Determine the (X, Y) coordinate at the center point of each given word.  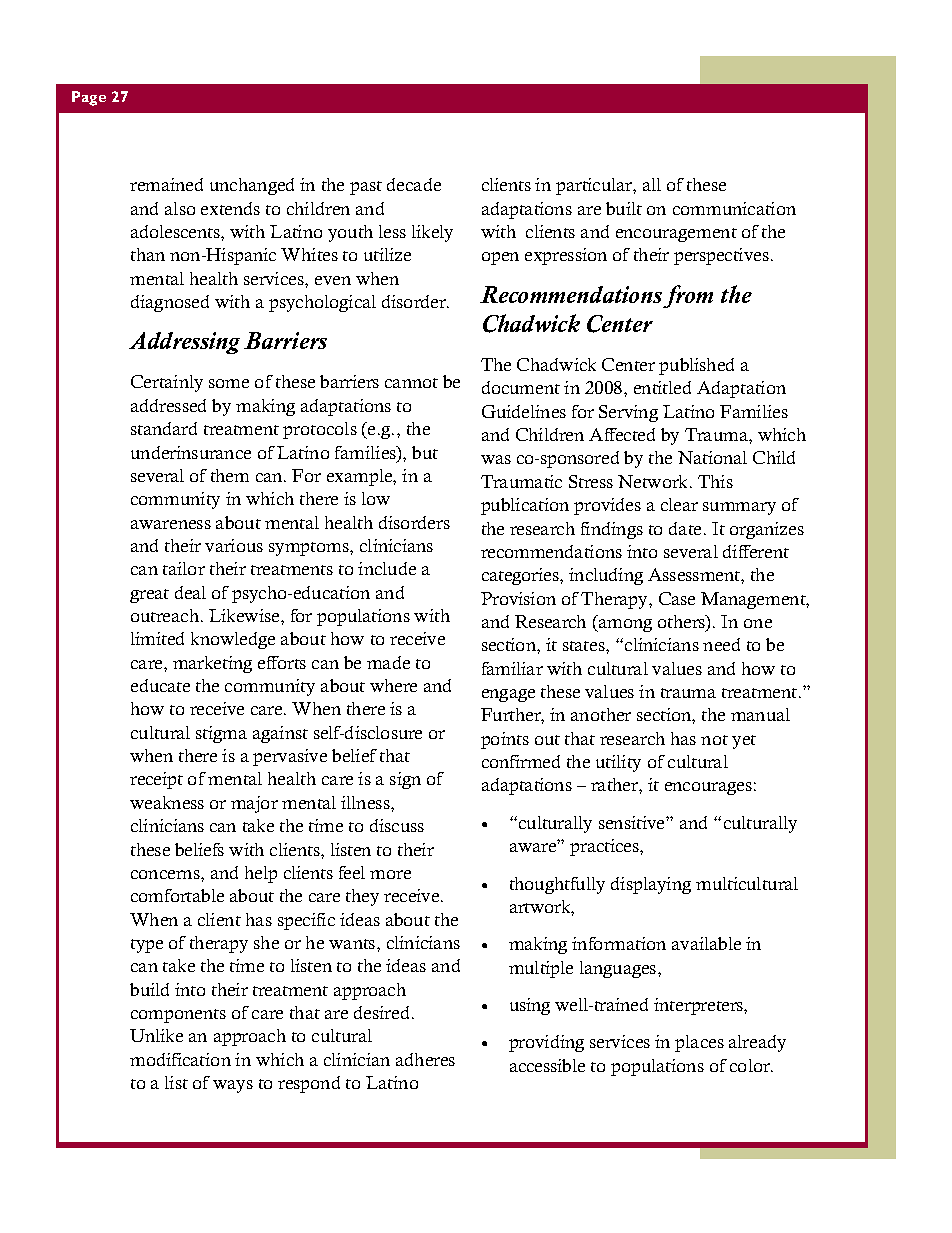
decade (414, 184)
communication (734, 208)
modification (180, 1059)
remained (166, 184)
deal (190, 592)
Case (677, 598)
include (387, 568)
